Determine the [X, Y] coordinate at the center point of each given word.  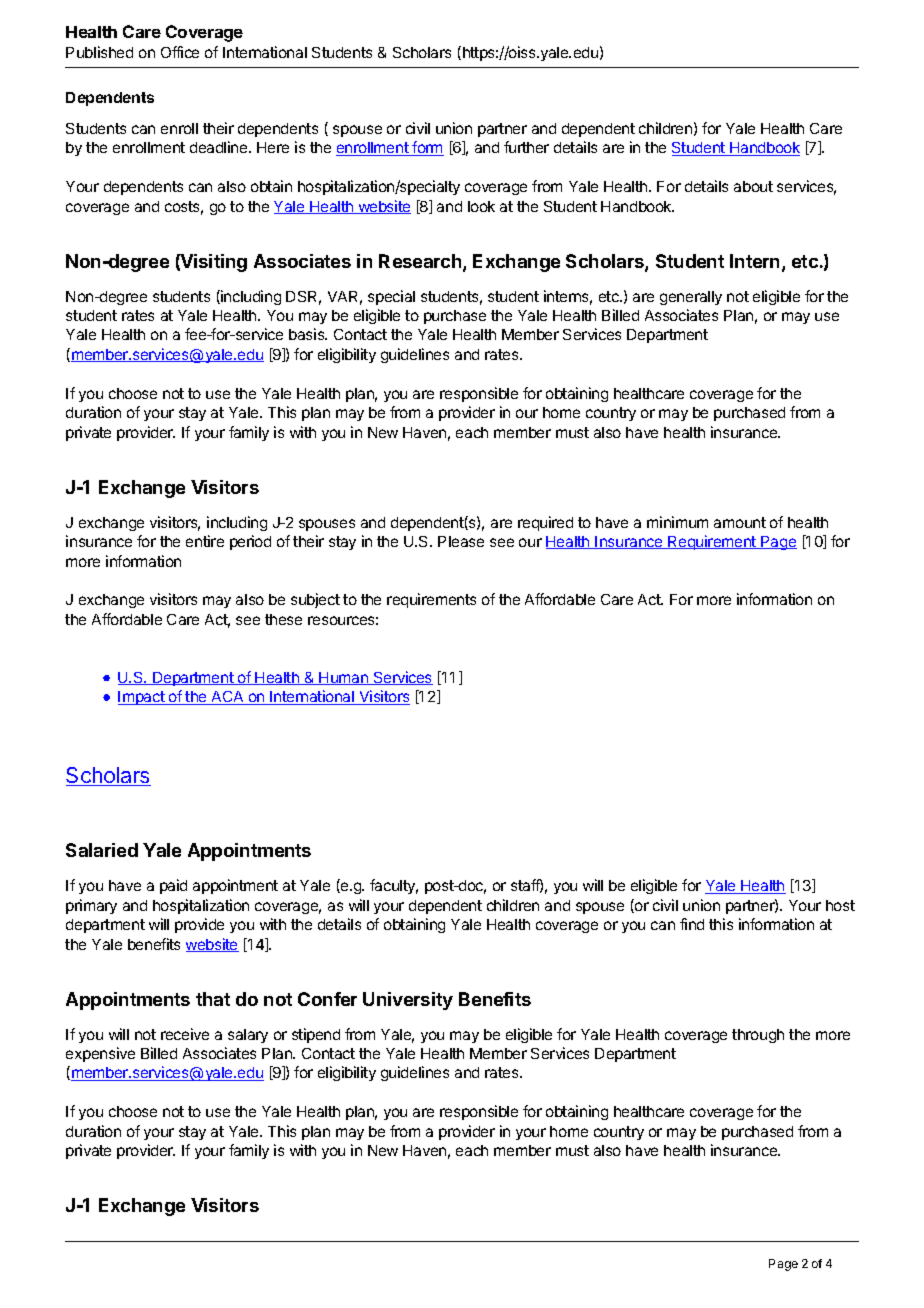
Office [180, 52]
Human [344, 678]
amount [740, 522]
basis [308, 334]
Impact [142, 698]
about [753, 186]
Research [421, 262]
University [408, 1001]
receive [185, 1034]
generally [691, 298]
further [526, 147]
